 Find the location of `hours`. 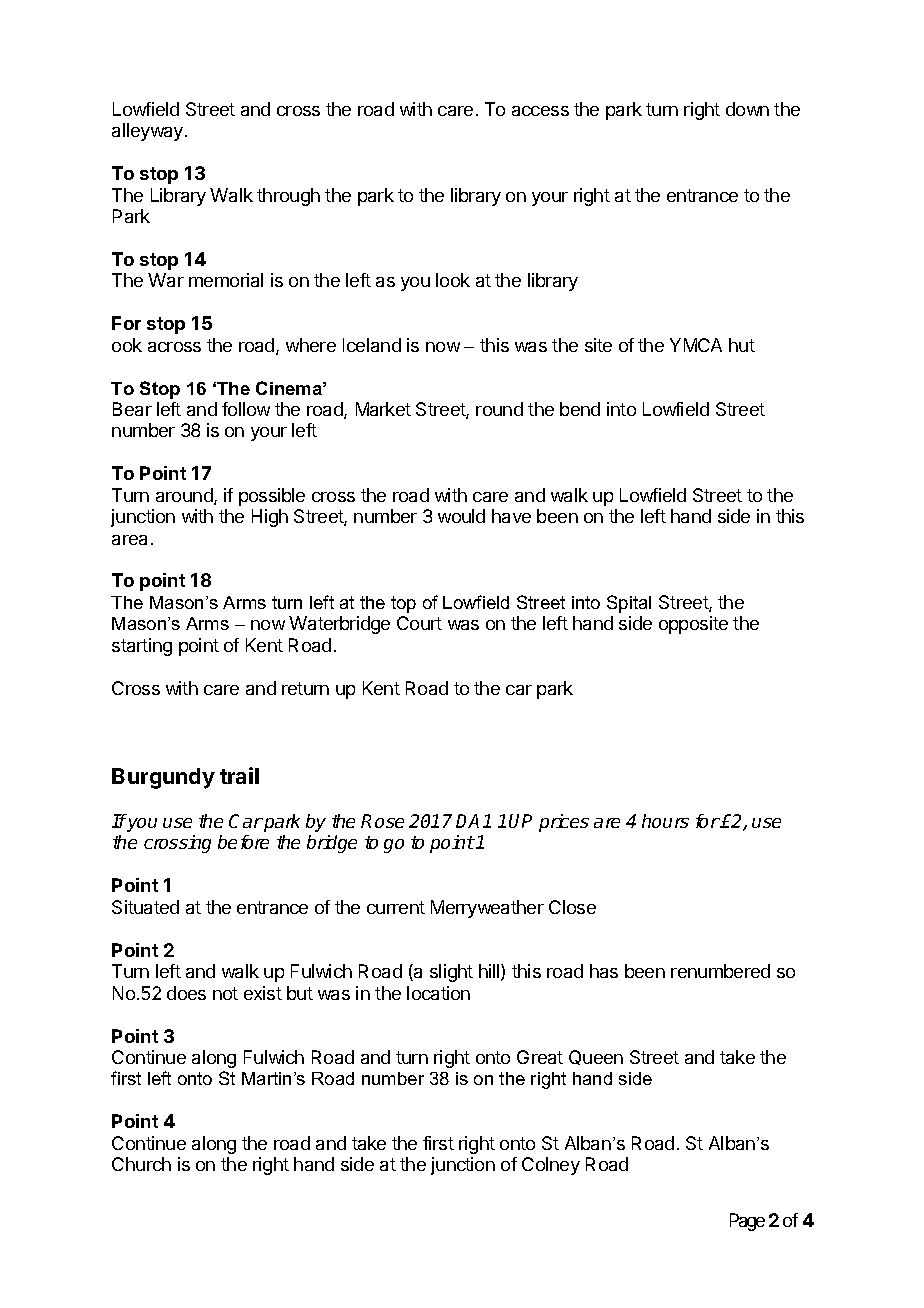

hours is located at coordinates (665, 821).
